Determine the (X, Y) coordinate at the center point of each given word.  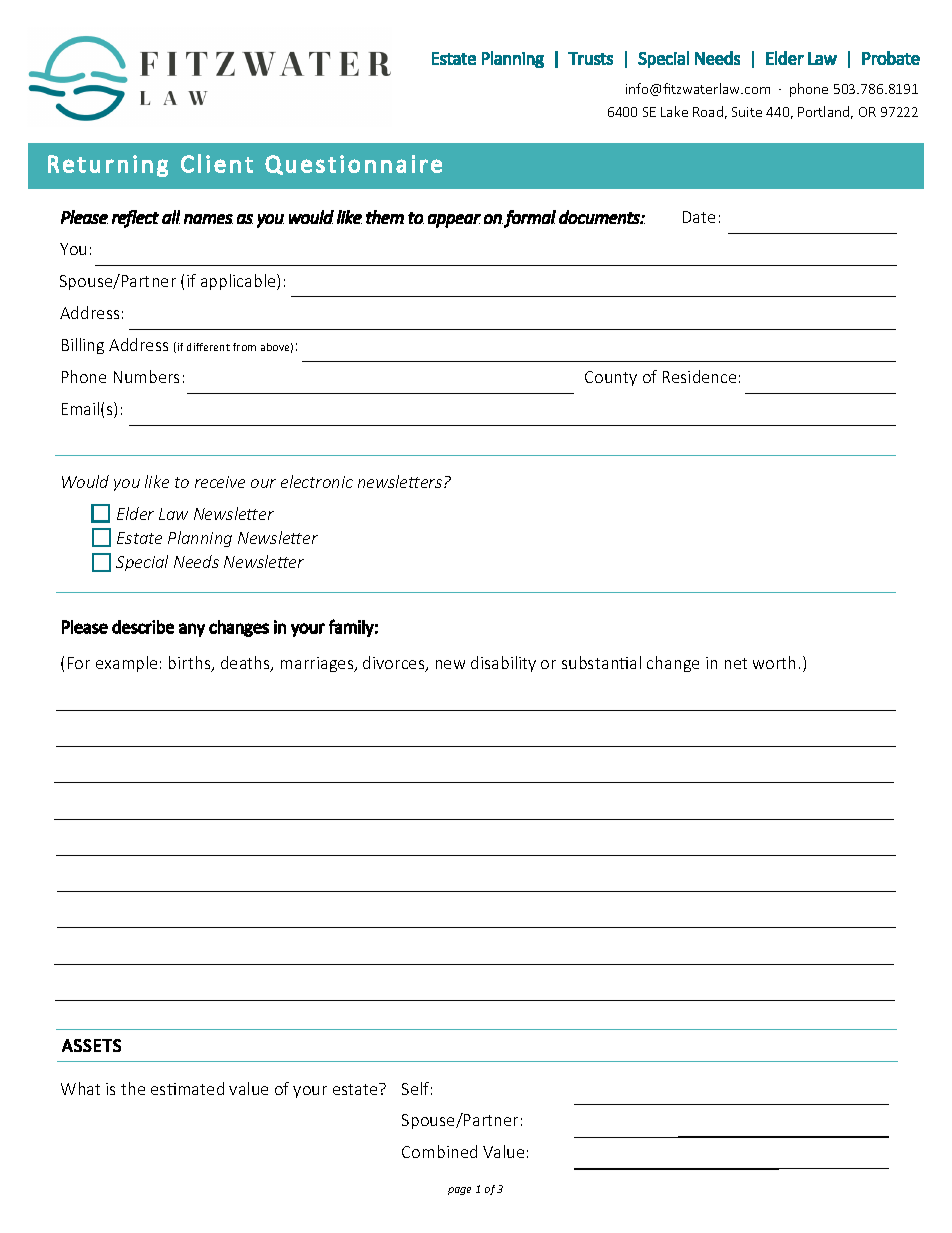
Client (217, 163)
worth (774, 662)
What (80, 1088)
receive (220, 482)
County (611, 378)
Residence (699, 376)
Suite (747, 112)
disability (503, 664)
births (191, 664)
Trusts (590, 58)
